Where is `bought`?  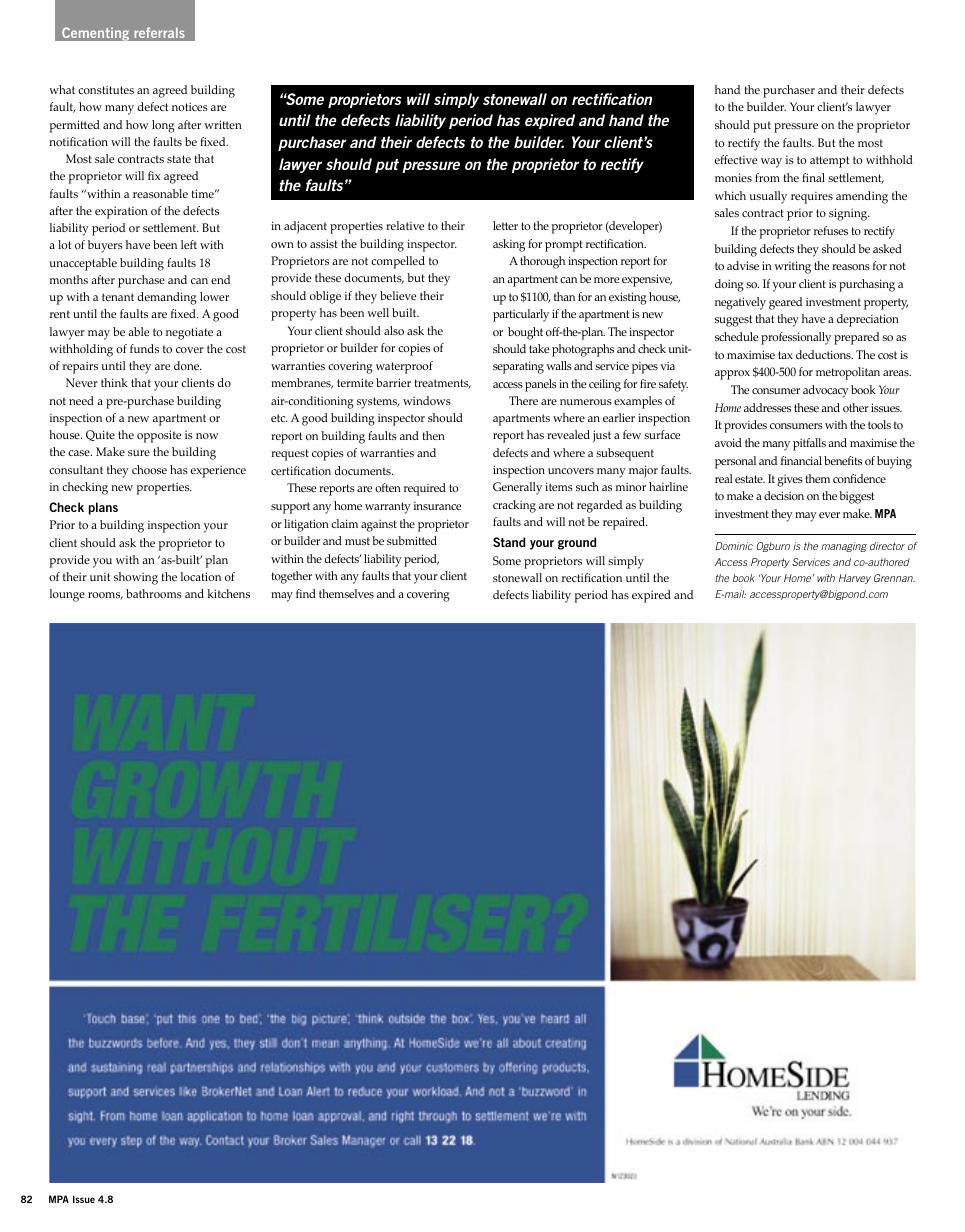
bought is located at coordinates (525, 333).
